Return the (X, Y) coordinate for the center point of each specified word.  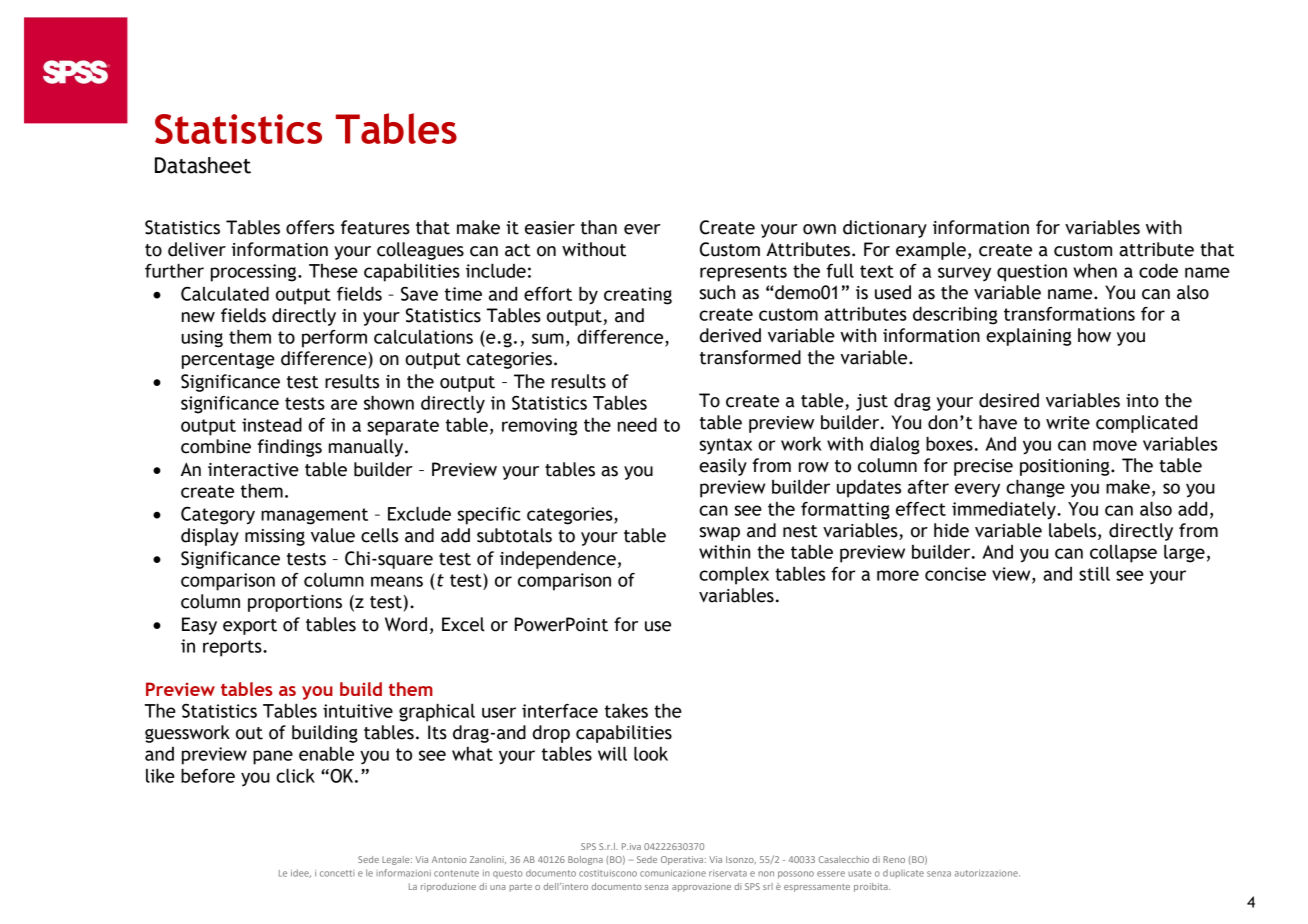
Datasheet (203, 165)
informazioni (404, 873)
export (250, 627)
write (1068, 423)
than (599, 227)
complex (734, 575)
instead (272, 424)
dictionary (885, 229)
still (1094, 573)
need (637, 424)
